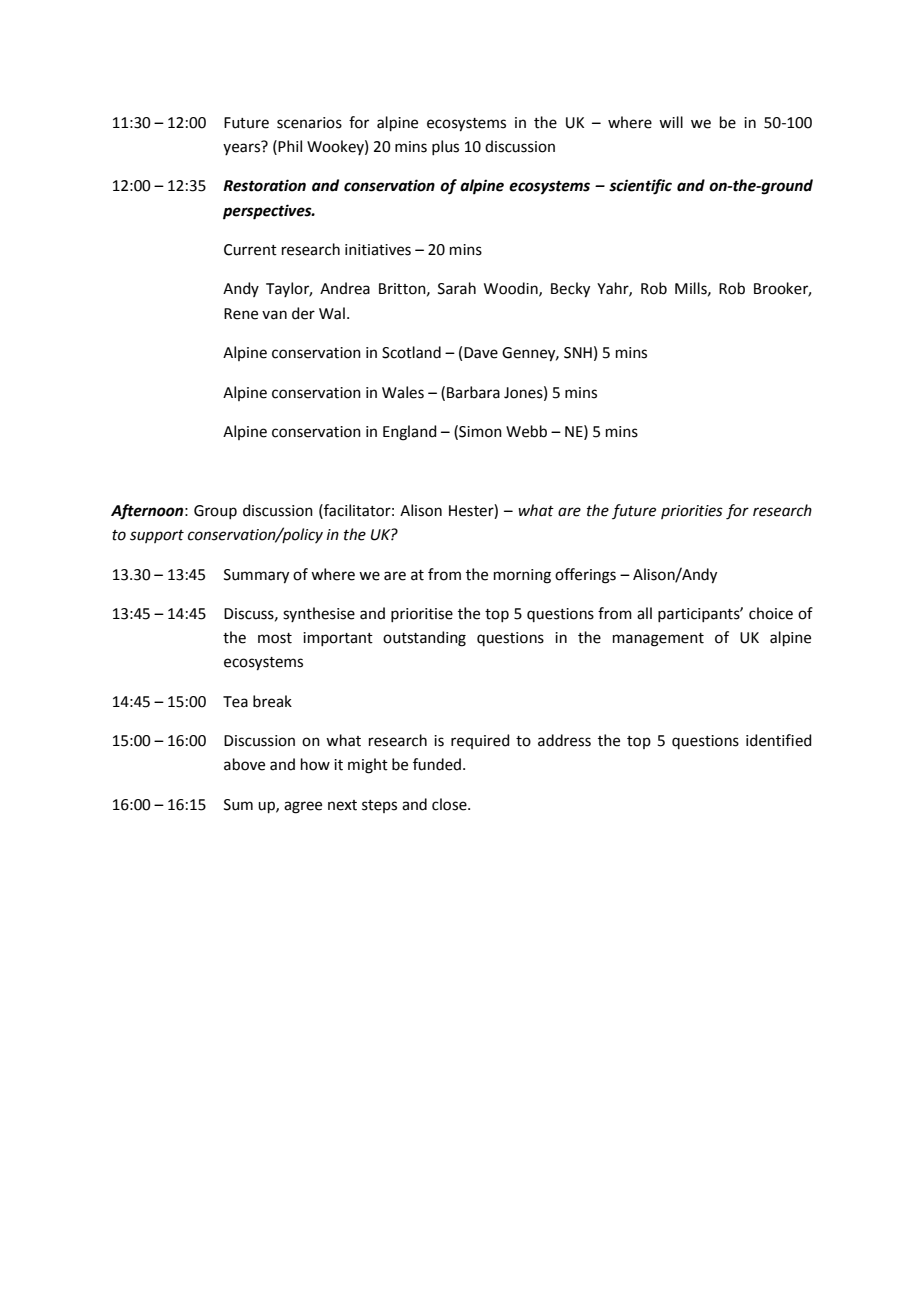 The height and width of the document is (1308, 924). I want to click on will, so click(671, 122).
